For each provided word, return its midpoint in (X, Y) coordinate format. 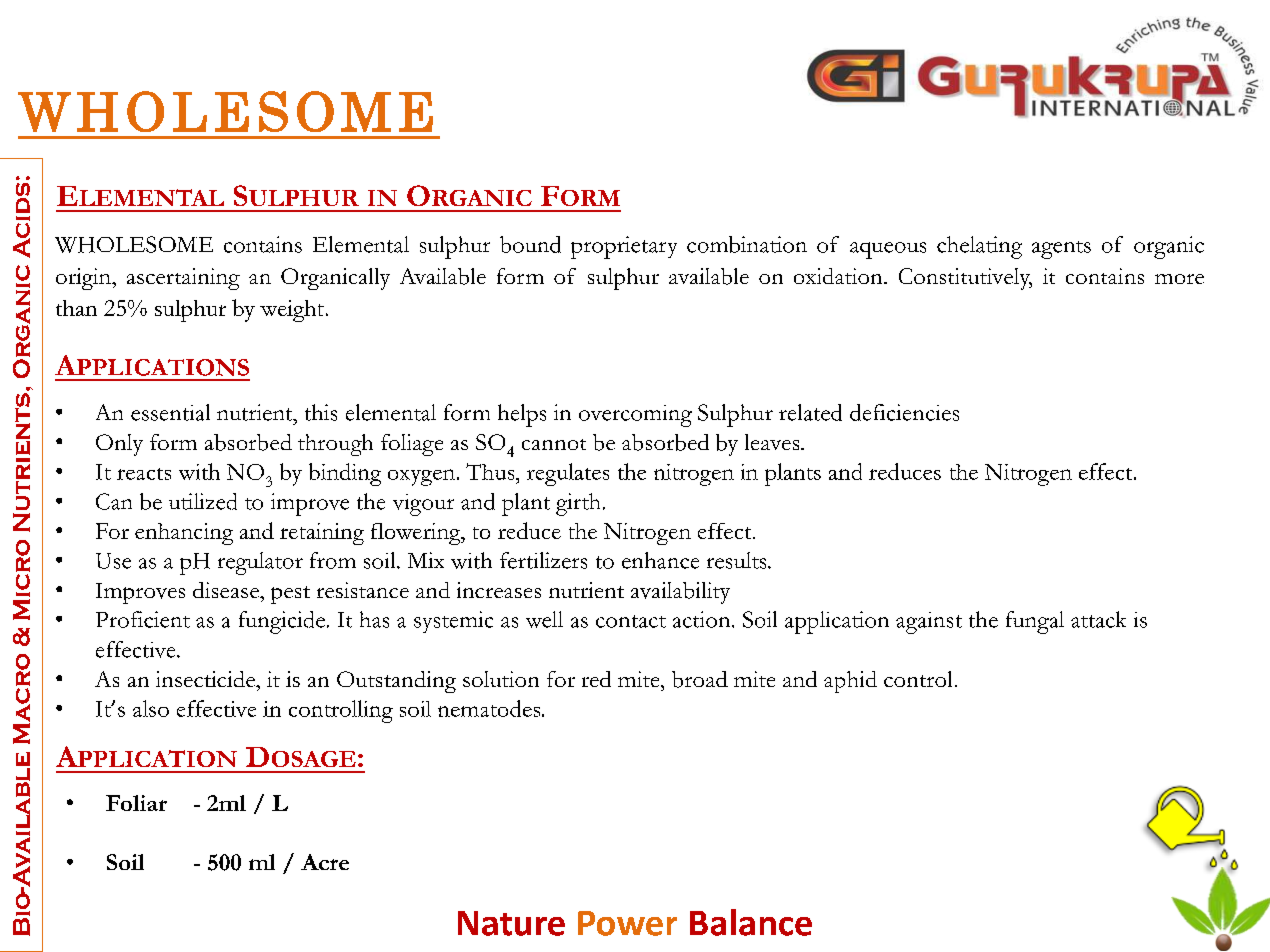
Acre (325, 862)
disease (227, 590)
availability (680, 593)
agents (1061, 250)
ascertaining (183, 279)
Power (627, 923)
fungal (1035, 622)
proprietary (624, 247)
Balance (751, 922)
